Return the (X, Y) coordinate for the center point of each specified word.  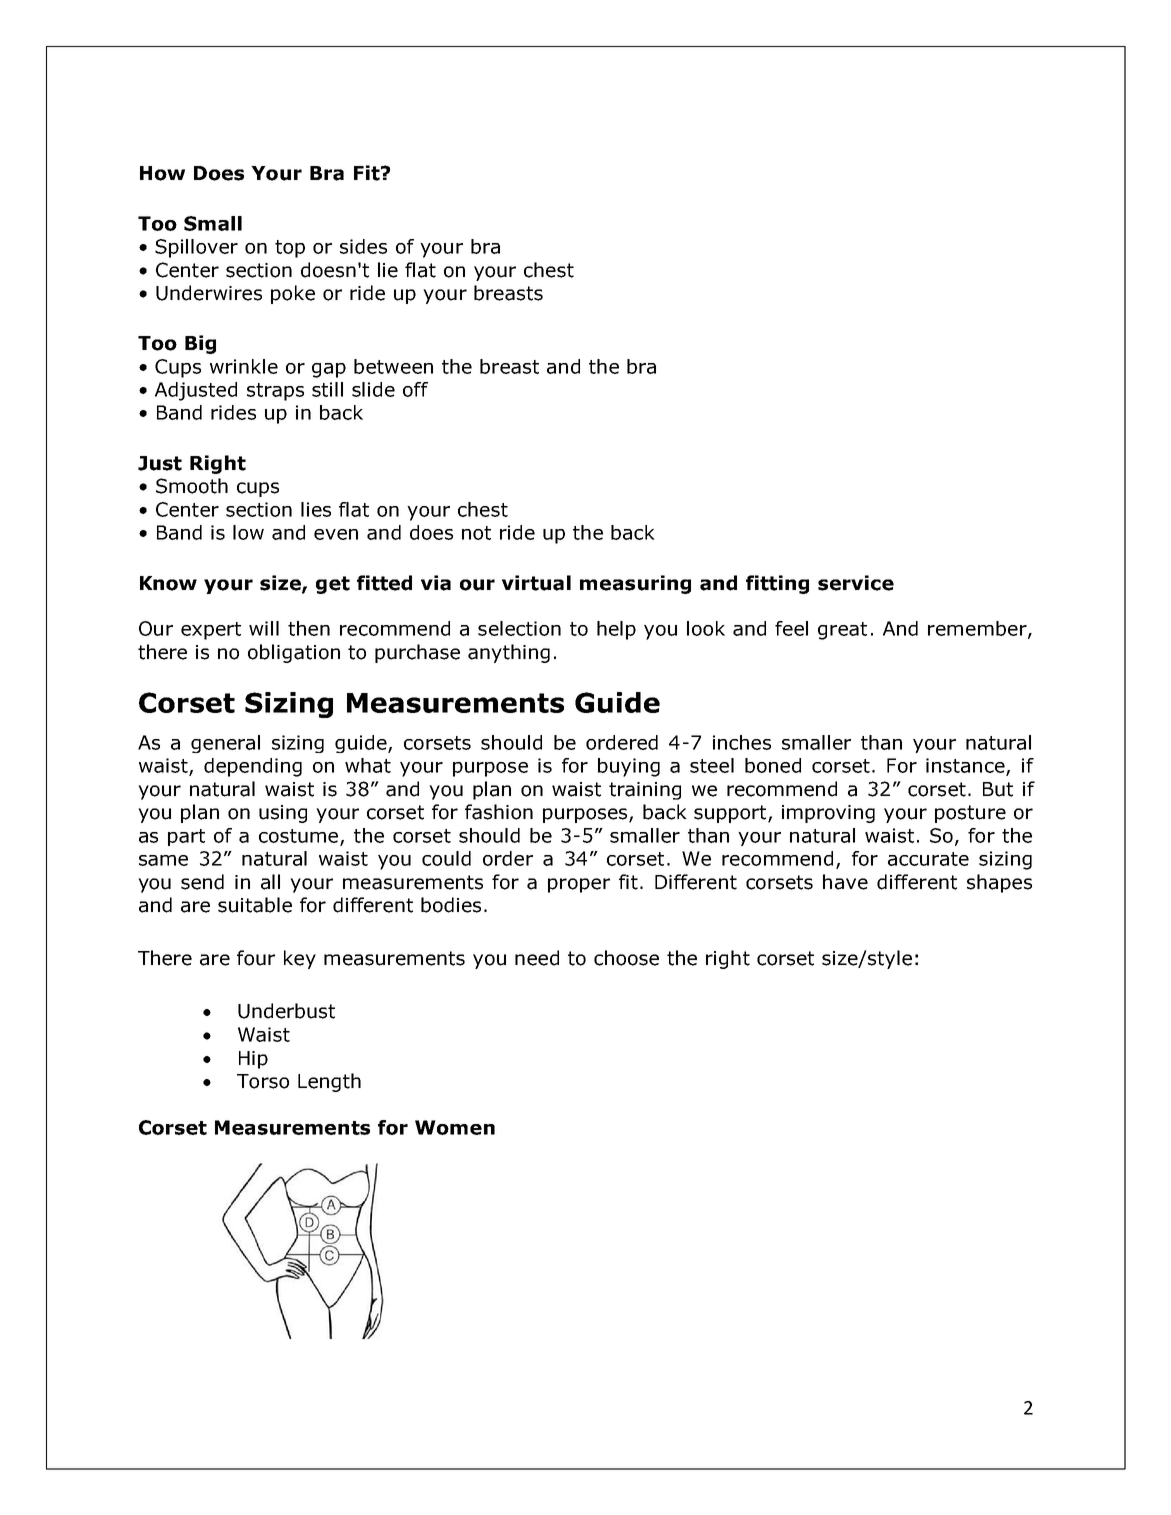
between (393, 366)
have (845, 882)
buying (629, 767)
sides (363, 246)
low (248, 532)
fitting (777, 584)
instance (966, 766)
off (415, 389)
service (856, 583)
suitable (255, 905)
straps (275, 392)
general (225, 744)
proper (579, 885)
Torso (263, 1081)
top (290, 249)
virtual (536, 583)
